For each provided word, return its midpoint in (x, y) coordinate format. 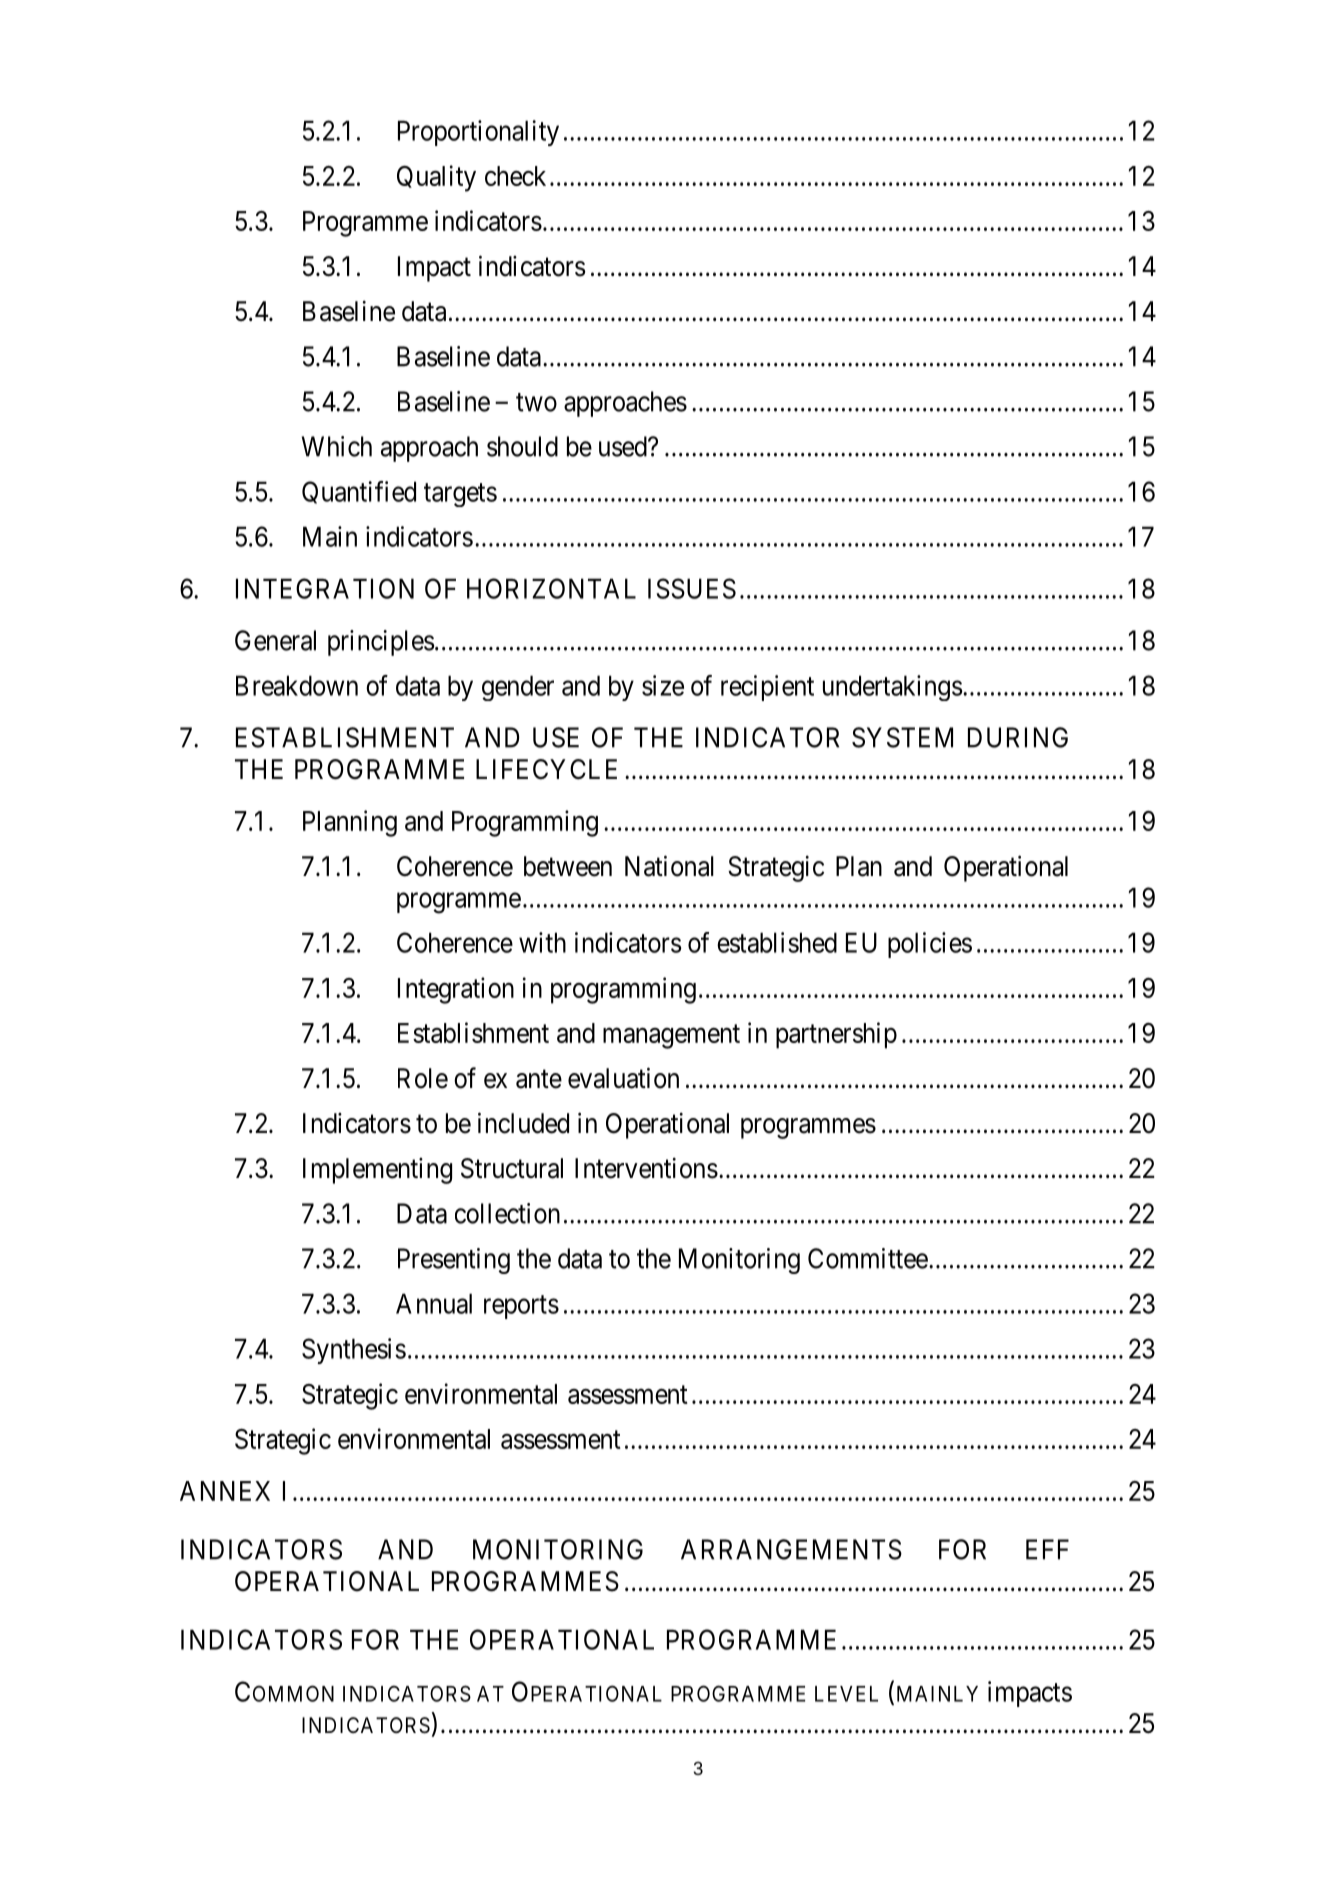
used (624, 446)
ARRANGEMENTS (791, 1549)
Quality (436, 178)
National (669, 866)
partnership (836, 1035)
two (536, 402)
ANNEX (225, 1491)
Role (423, 1078)
